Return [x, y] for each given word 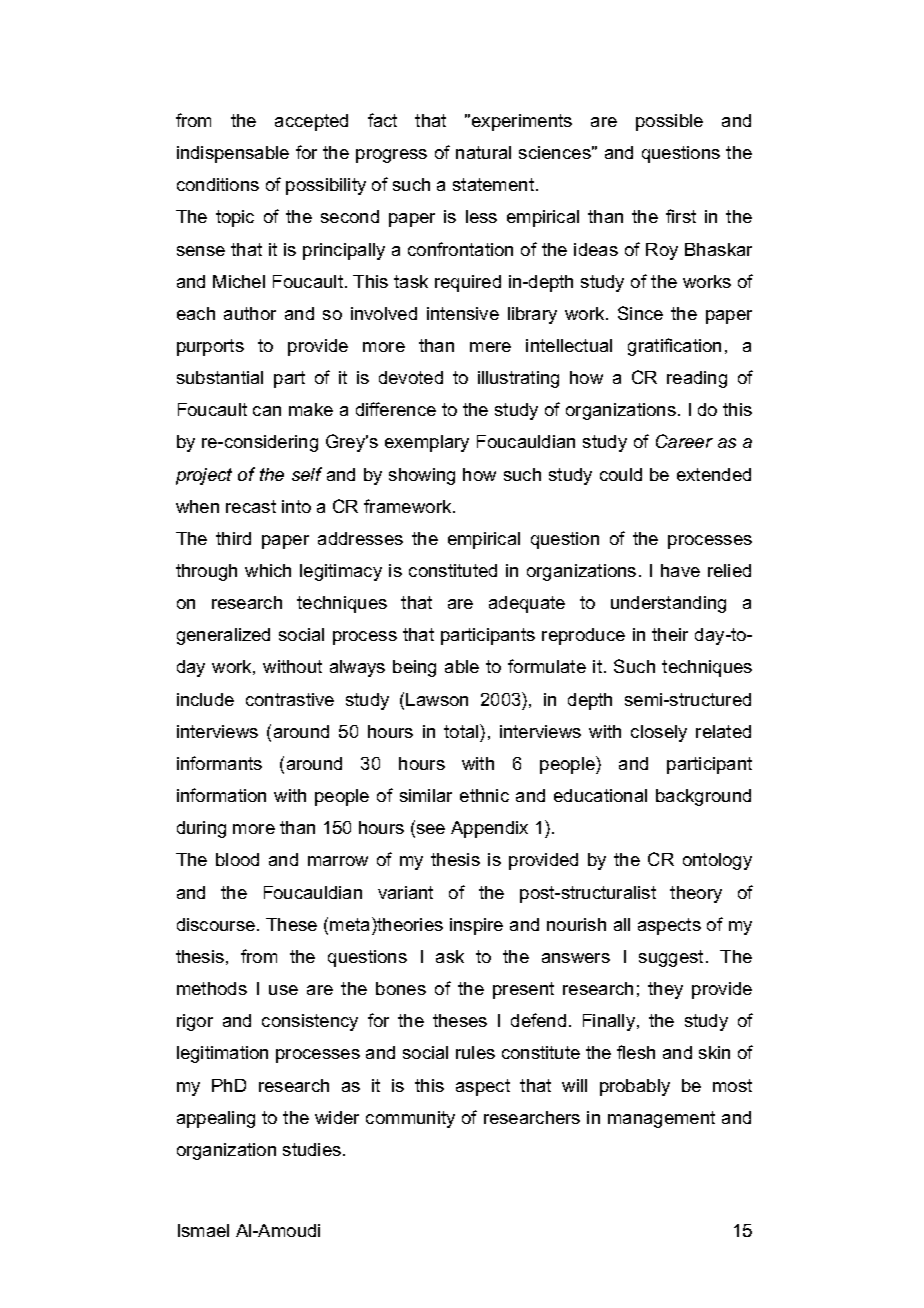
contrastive [290, 699]
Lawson [437, 699]
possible [669, 122]
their [670, 634]
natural [483, 152]
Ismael [203, 1230]
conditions [218, 184]
